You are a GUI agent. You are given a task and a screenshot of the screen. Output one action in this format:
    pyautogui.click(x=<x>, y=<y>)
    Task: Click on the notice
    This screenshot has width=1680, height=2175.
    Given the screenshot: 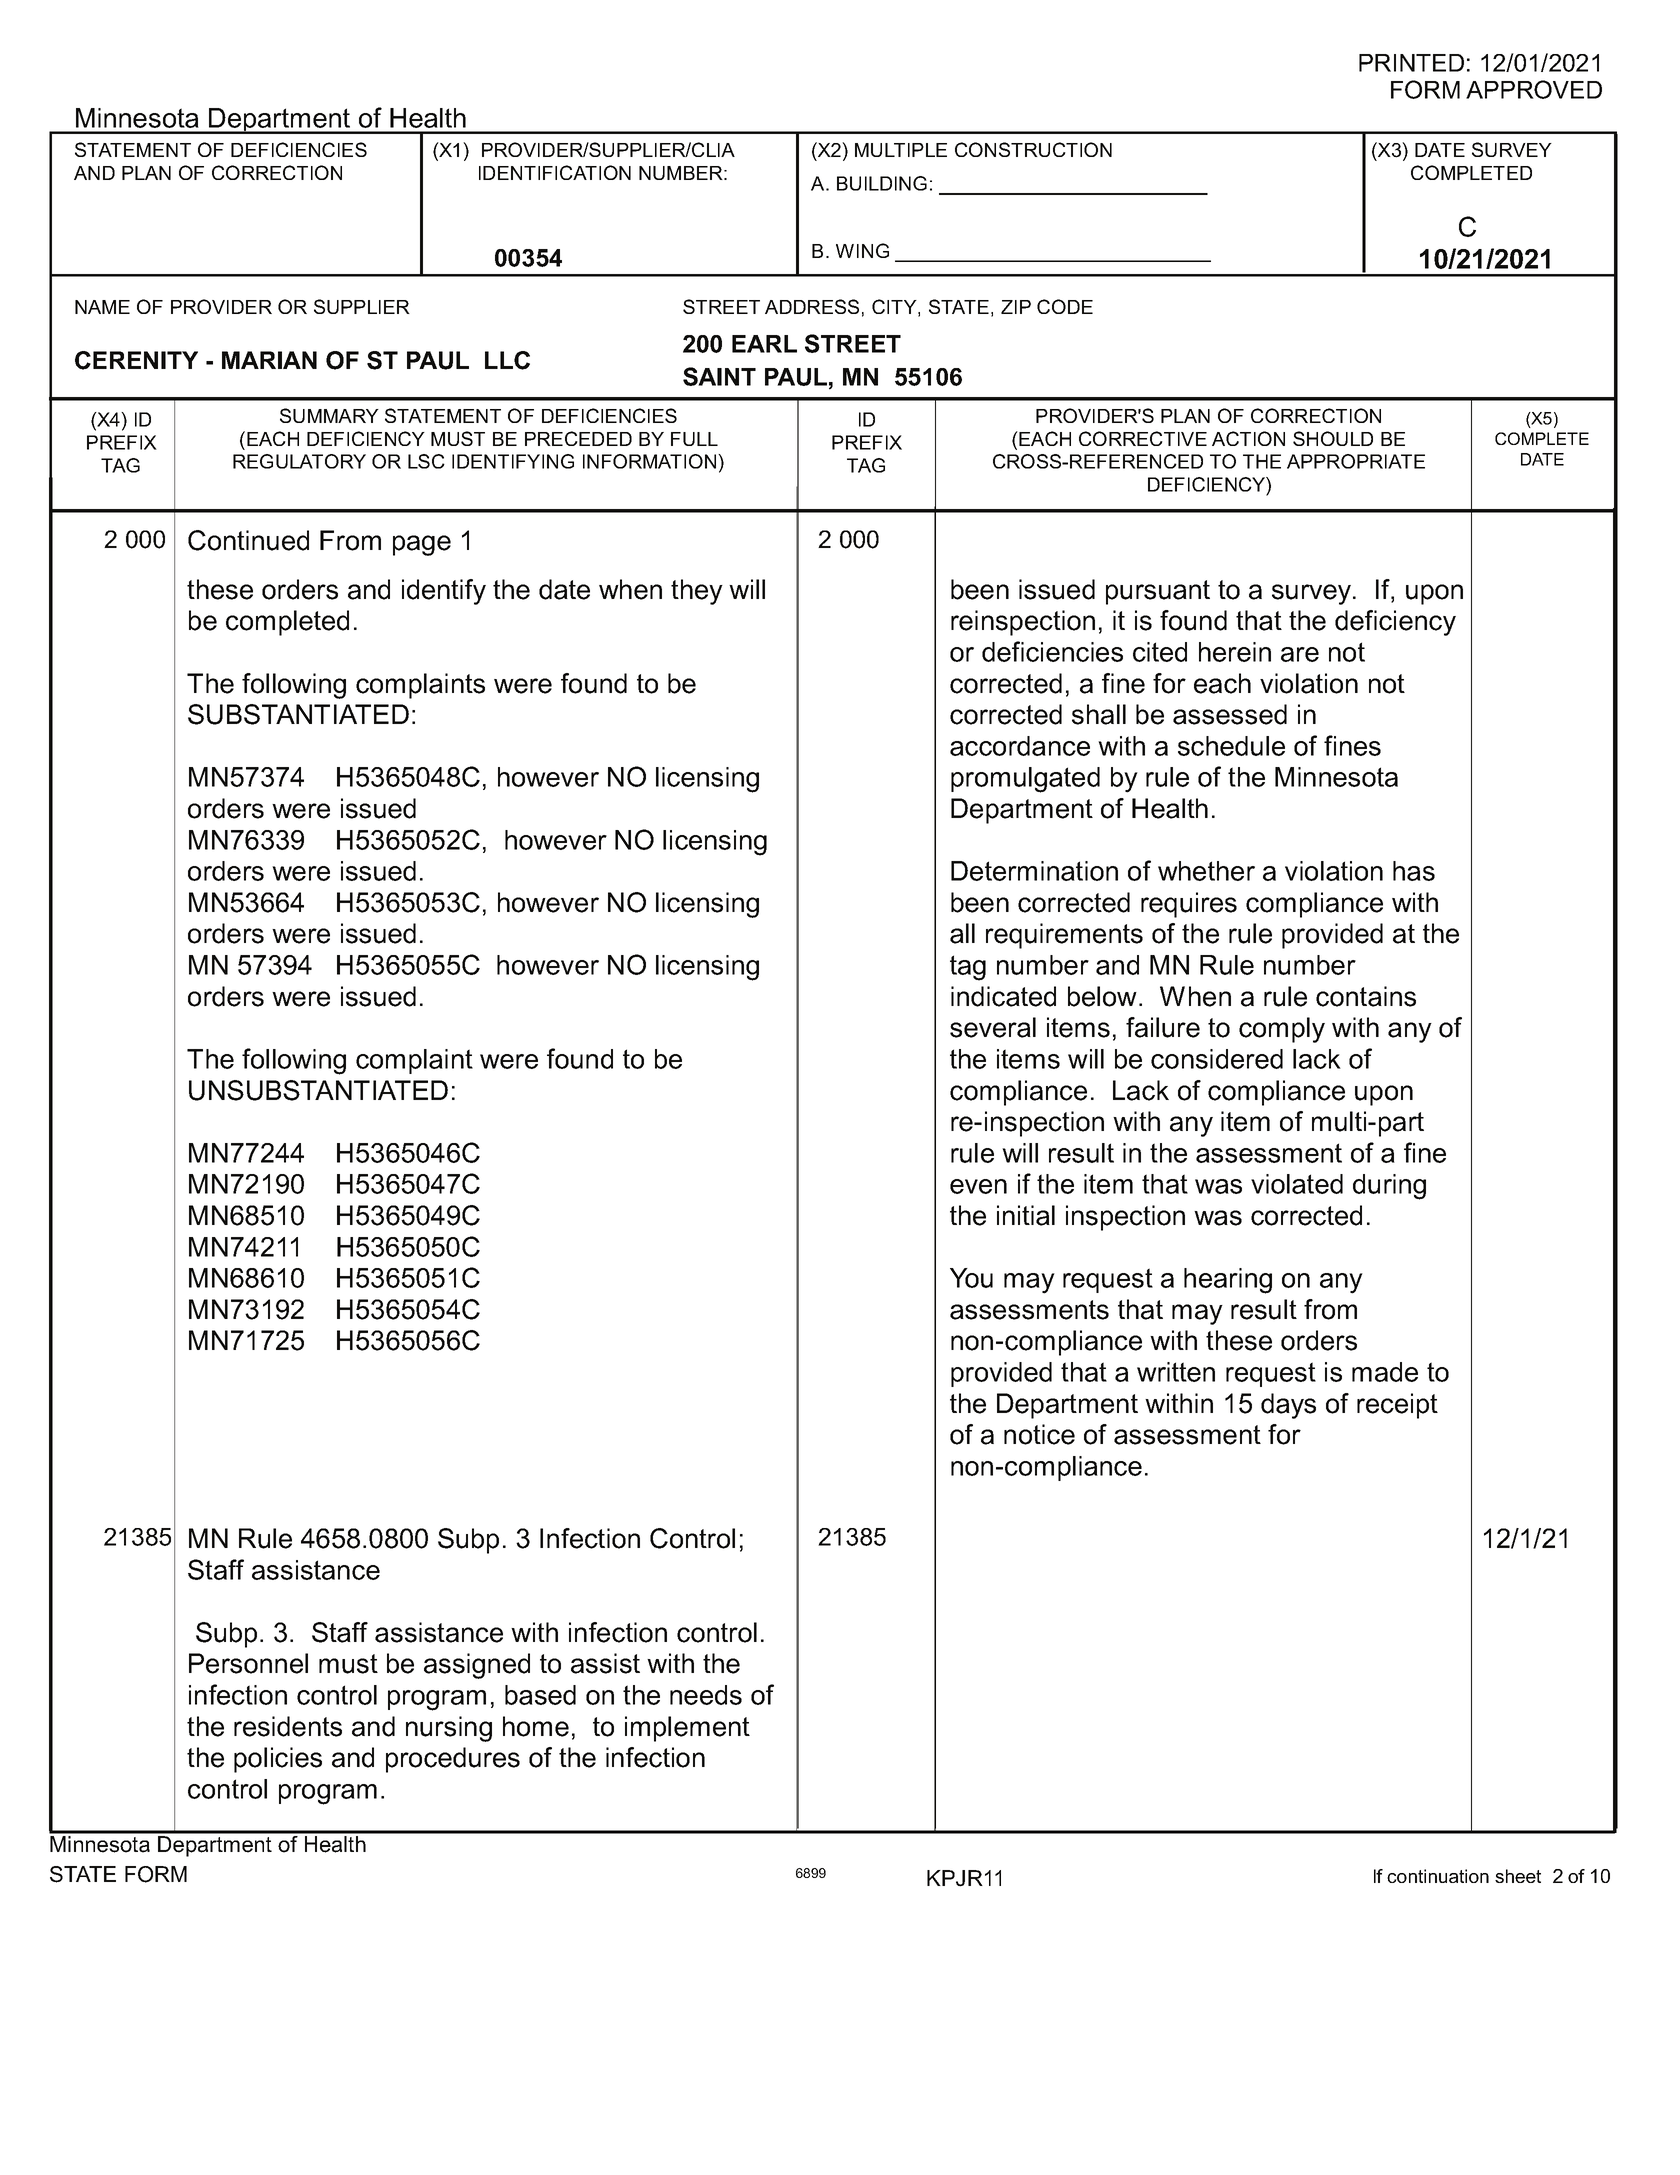 What is the action you would take?
    pyautogui.click(x=1039, y=1434)
